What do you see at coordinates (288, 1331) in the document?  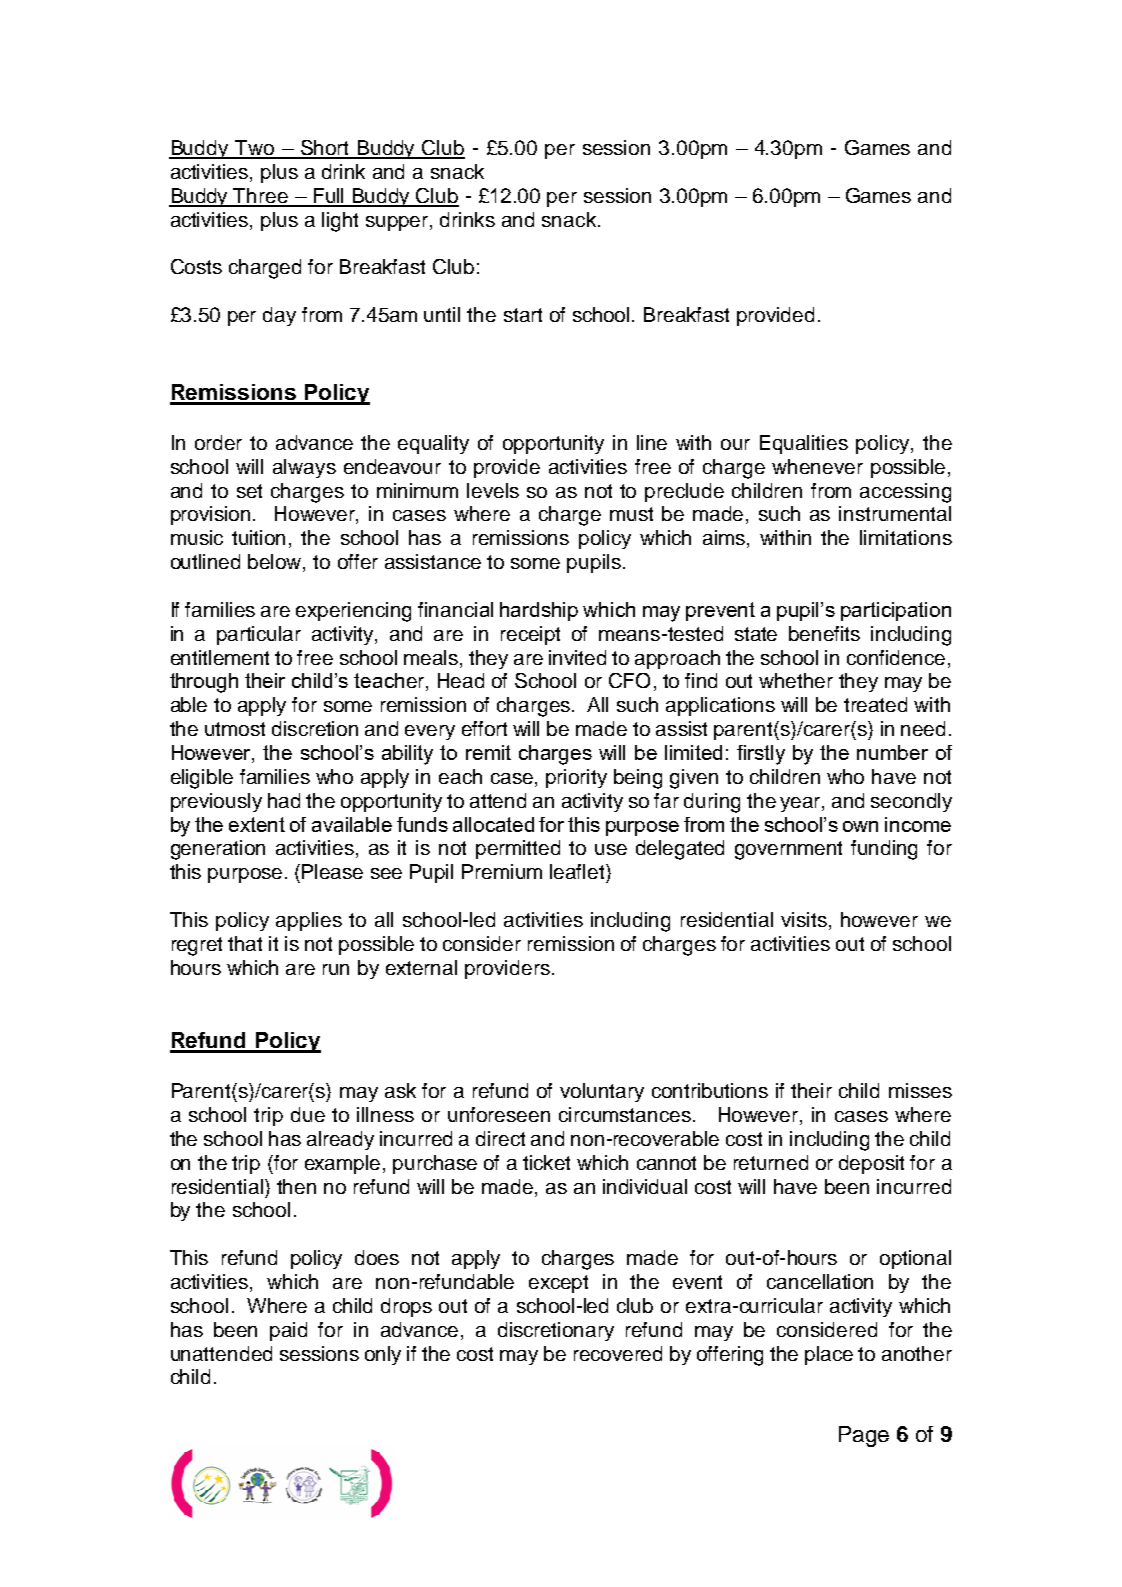 I see `paid` at bounding box center [288, 1331].
